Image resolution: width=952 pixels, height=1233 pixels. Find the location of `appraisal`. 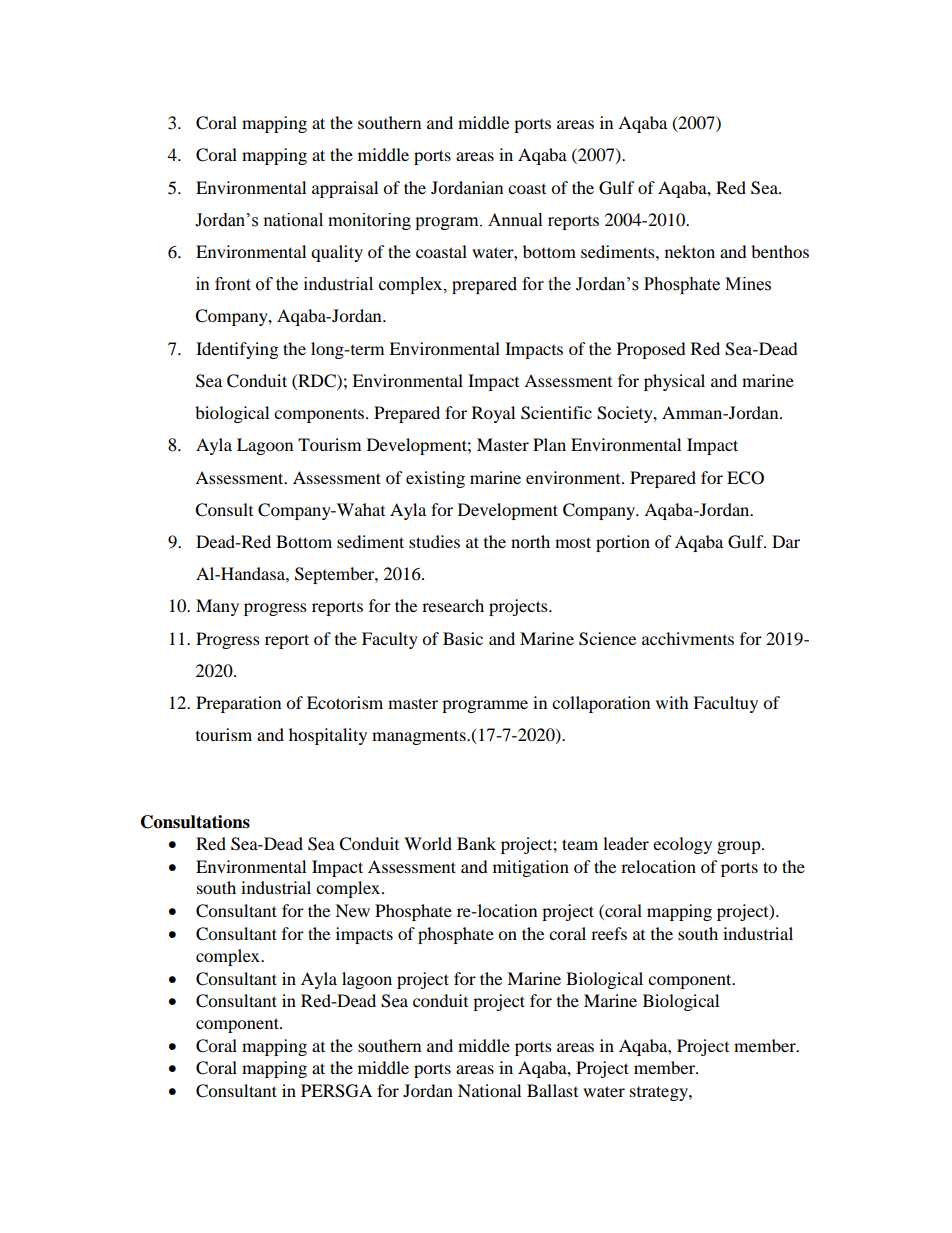

appraisal is located at coordinates (345, 189).
